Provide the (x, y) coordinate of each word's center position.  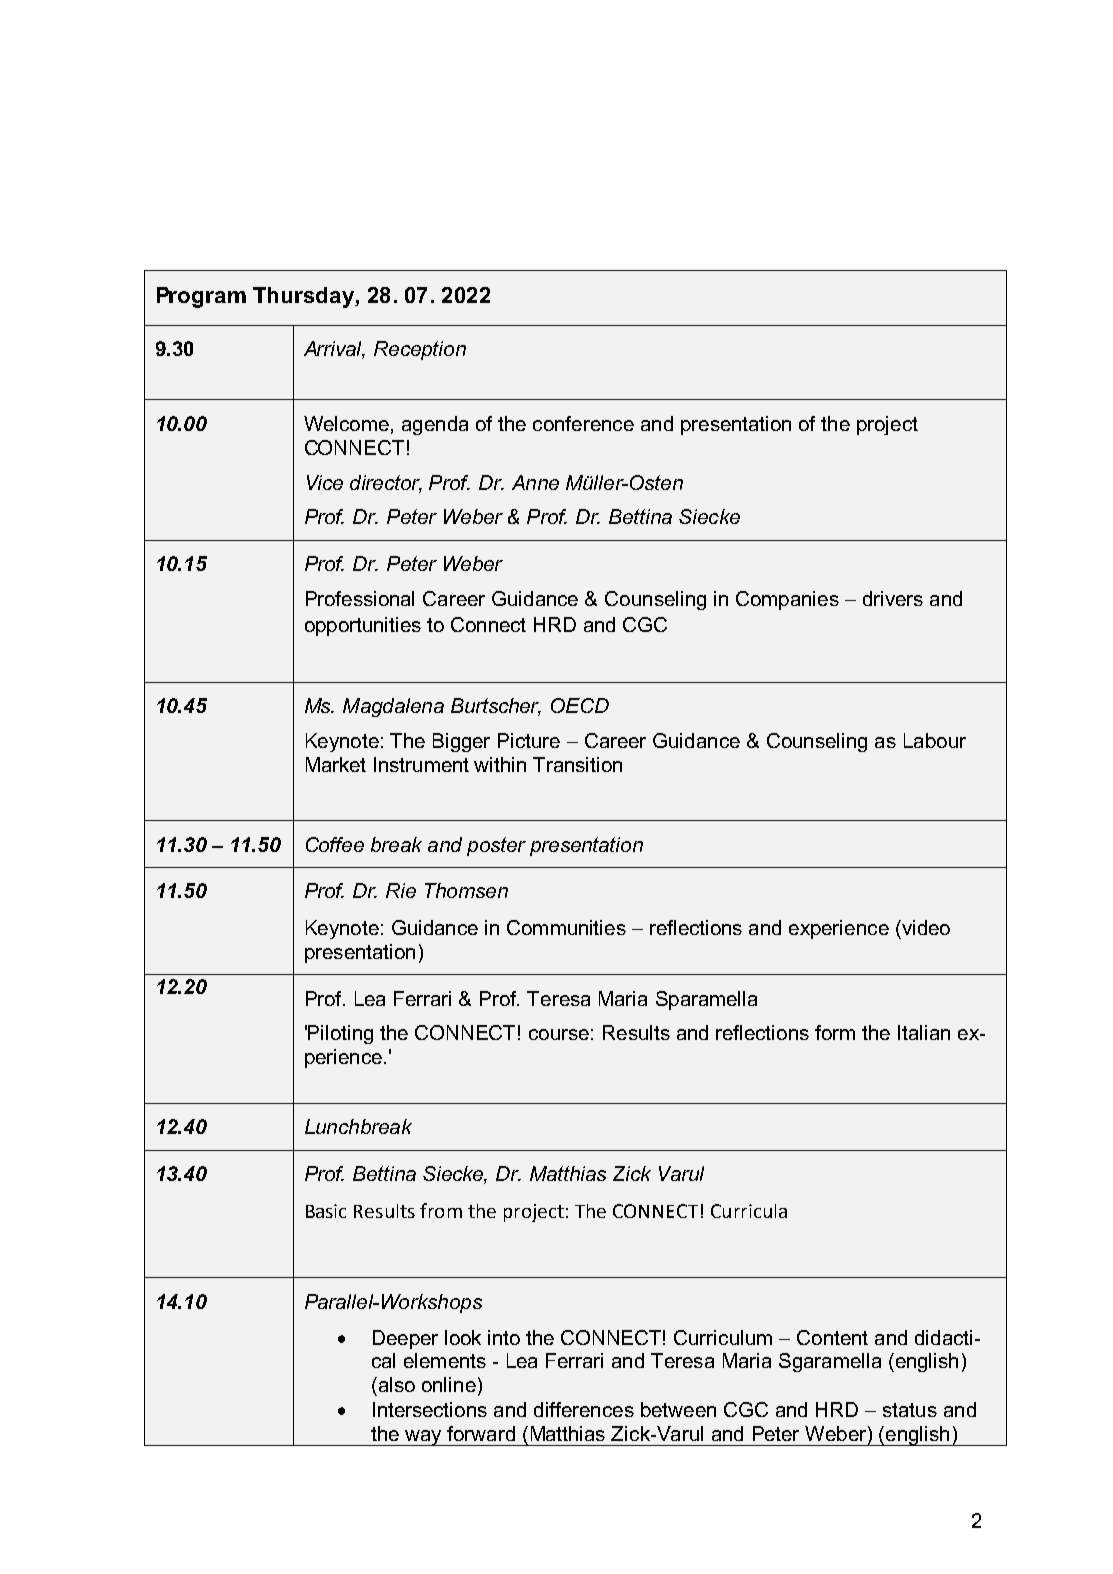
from (441, 1210)
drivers (893, 598)
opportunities (363, 626)
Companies (787, 600)
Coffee (335, 844)
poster (496, 846)
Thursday (304, 297)
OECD (580, 705)
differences (584, 1409)
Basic (326, 1211)
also (395, 1384)
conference (583, 423)
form (835, 1032)
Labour (935, 740)
